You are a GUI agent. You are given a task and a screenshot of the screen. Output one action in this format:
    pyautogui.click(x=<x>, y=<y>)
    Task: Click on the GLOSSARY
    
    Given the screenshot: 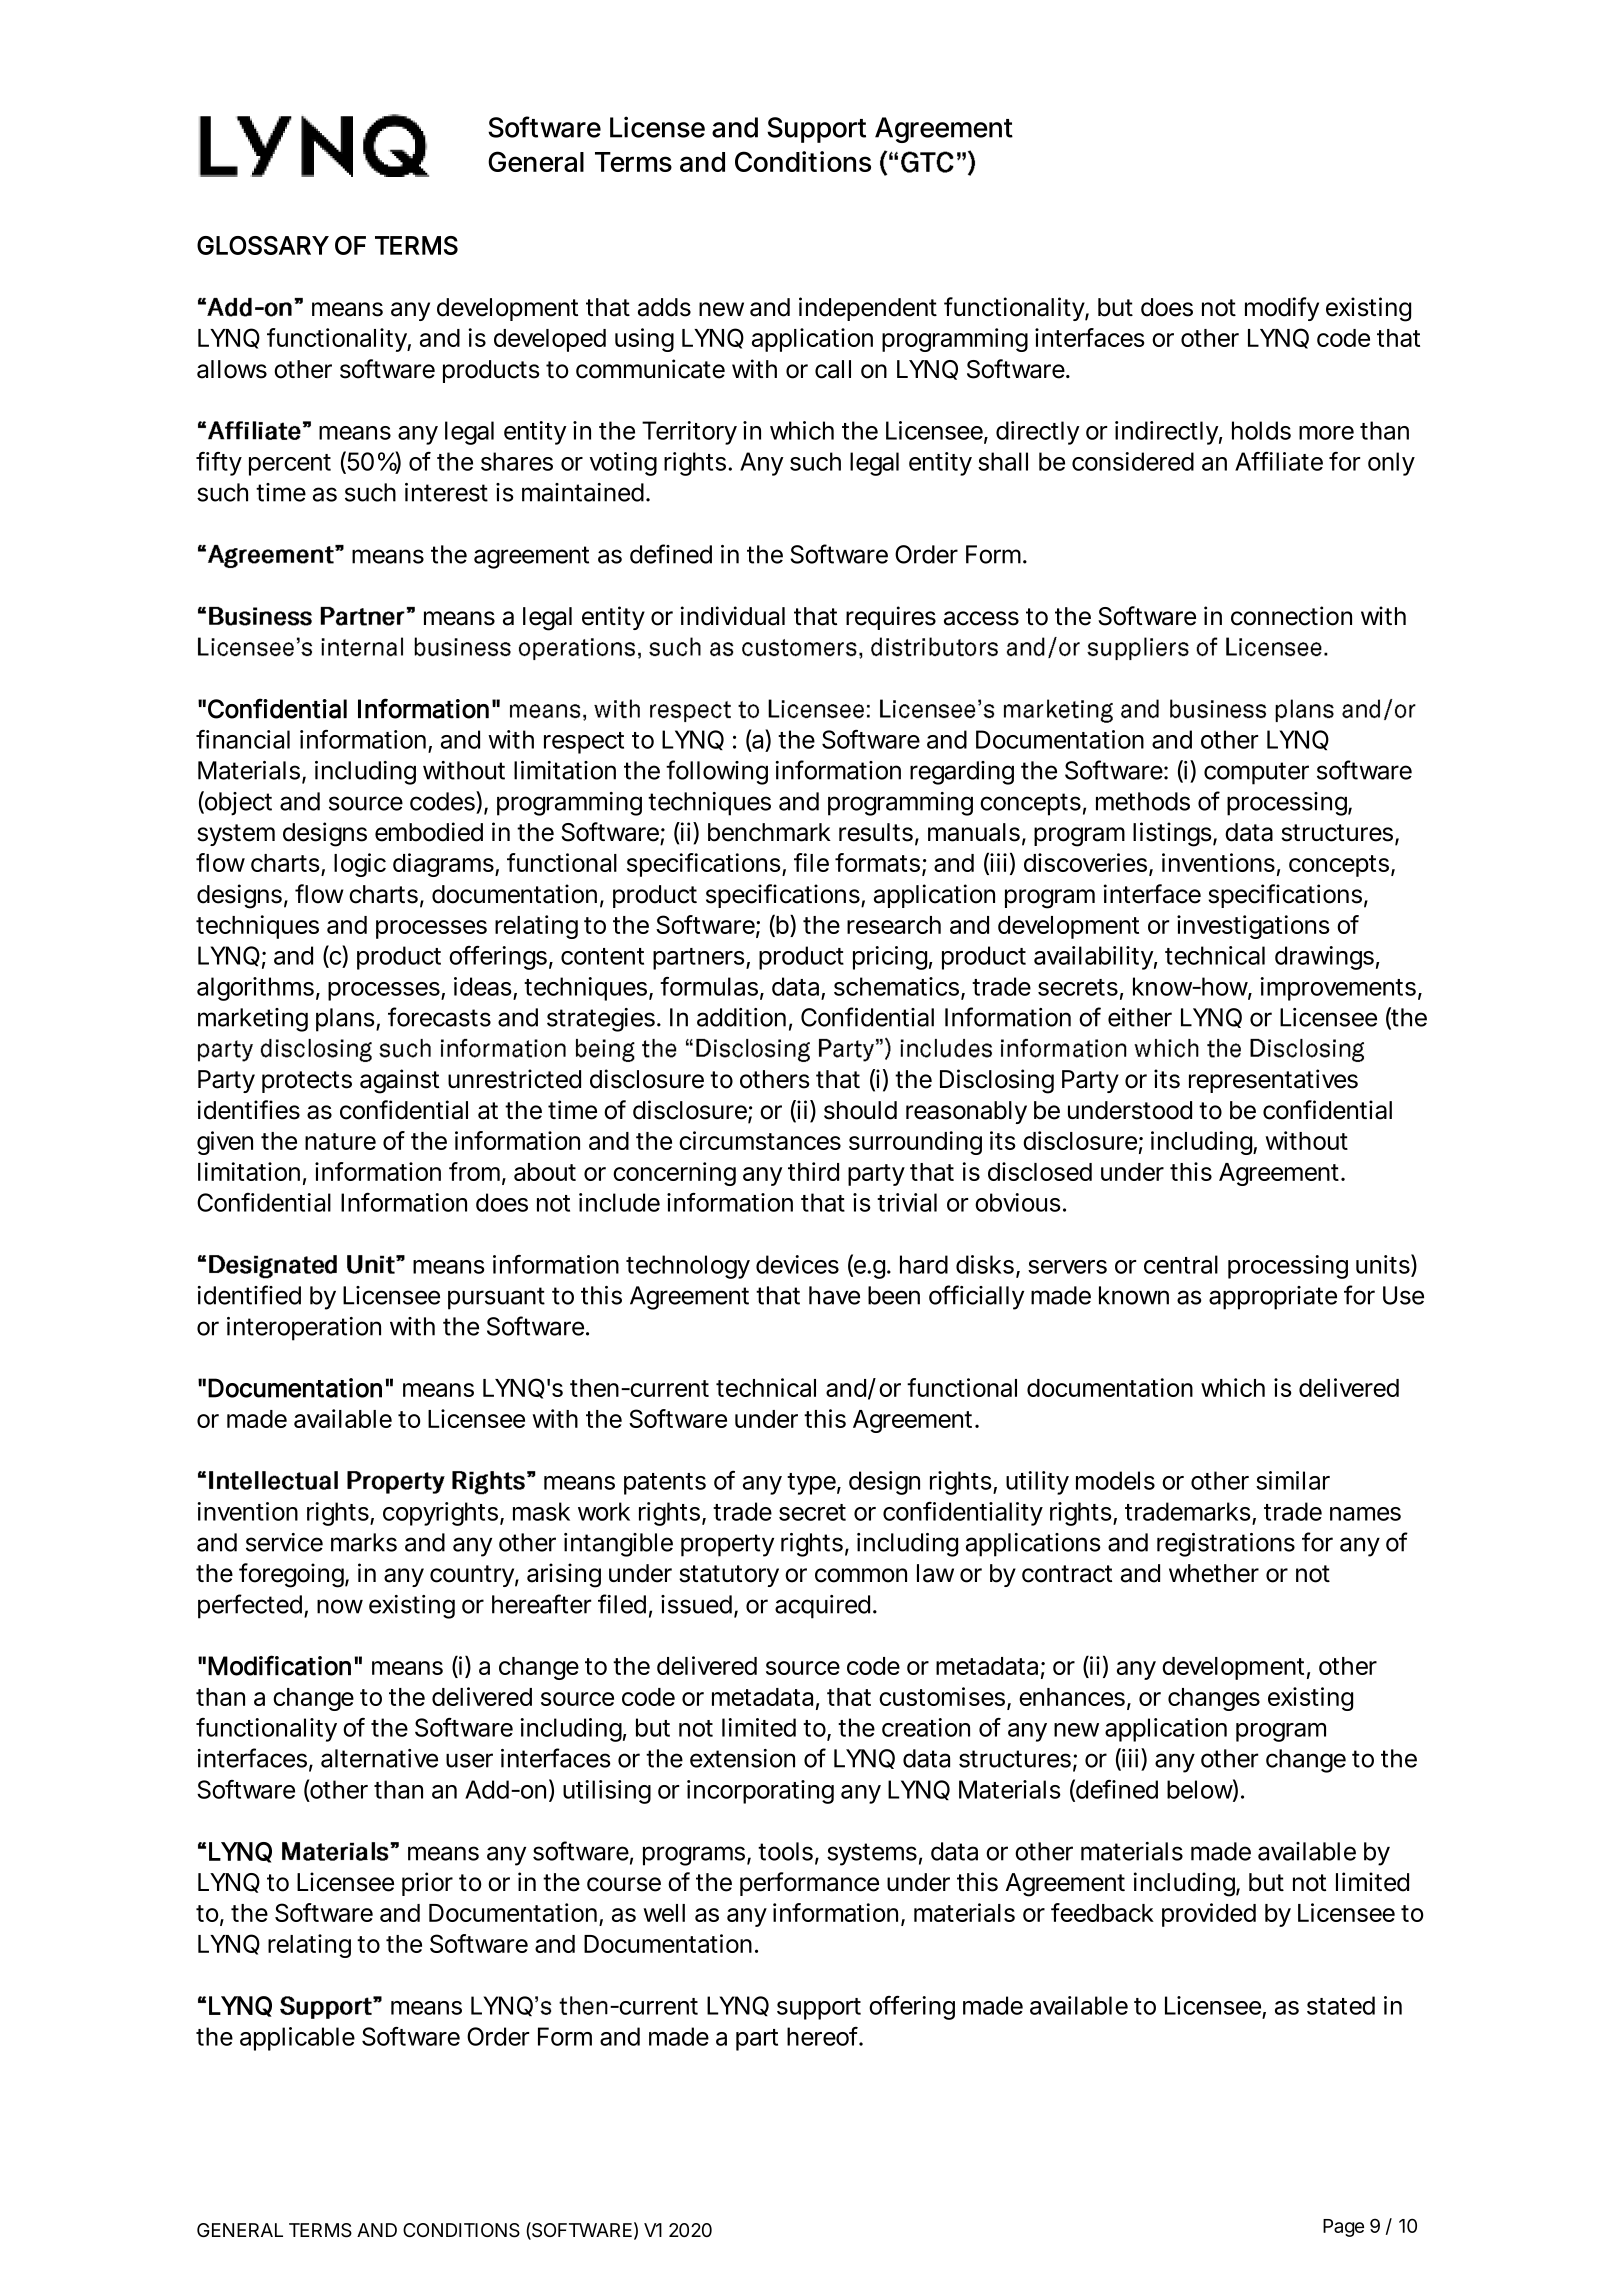 What is the action you would take?
    pyautogui.click(x=263, y=245)
